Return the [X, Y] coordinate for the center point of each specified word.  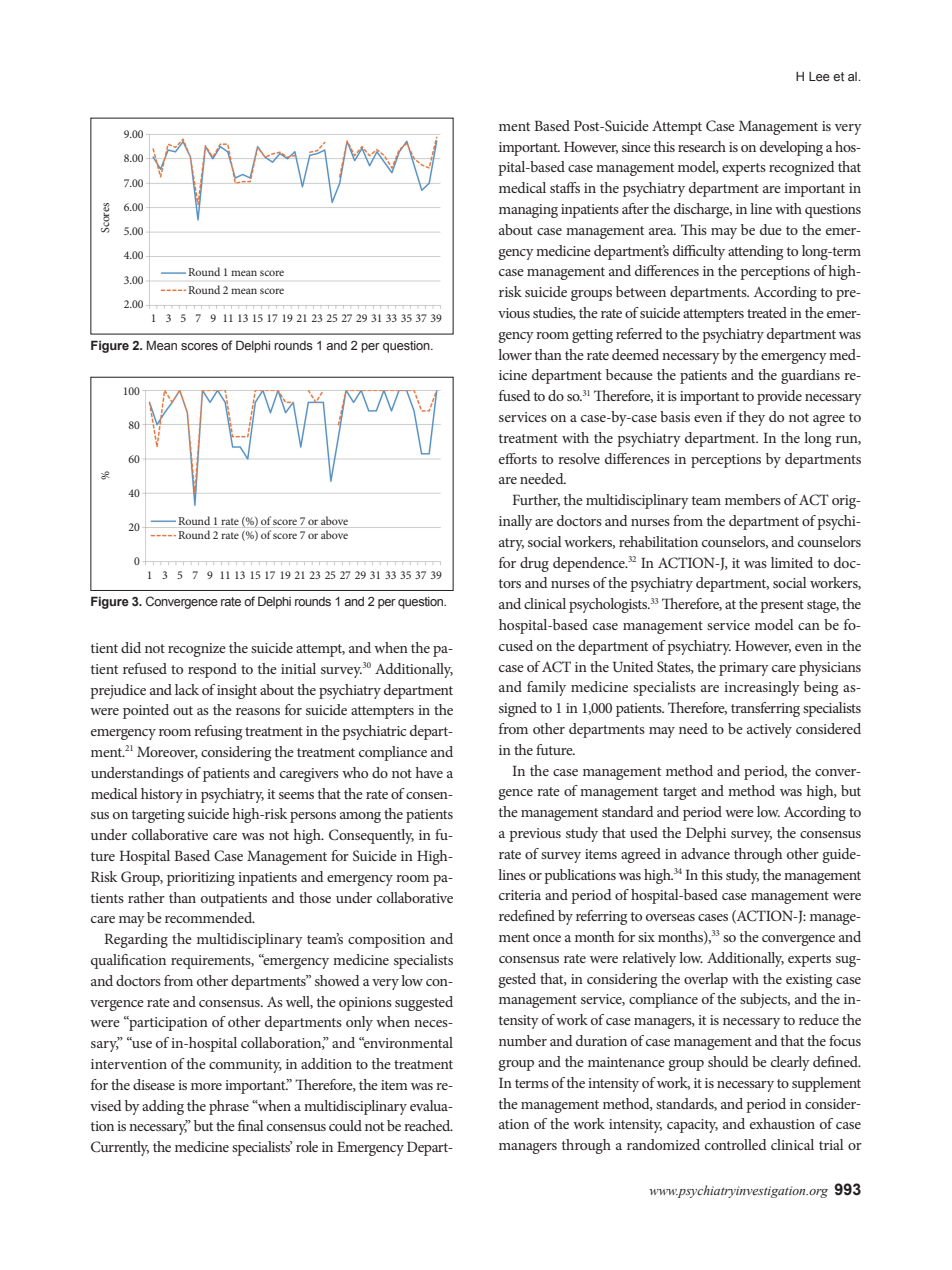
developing [791, 148]
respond [212, 670]
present [782, 606]
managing [528, 211]
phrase [229, 1107]
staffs [565, 187]
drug [534, 564]
